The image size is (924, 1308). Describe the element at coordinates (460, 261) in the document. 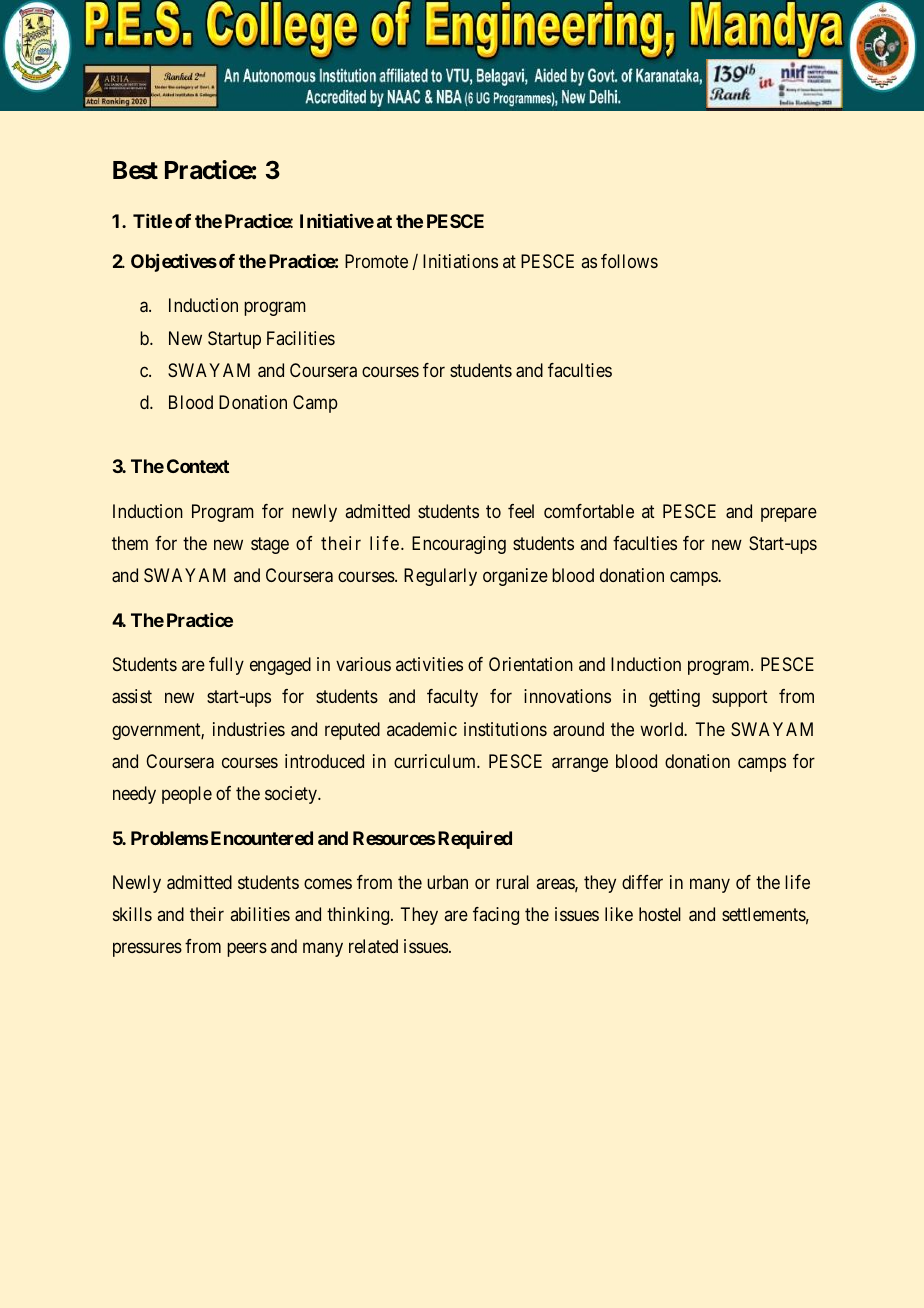

I see `Initiations` at that location.
